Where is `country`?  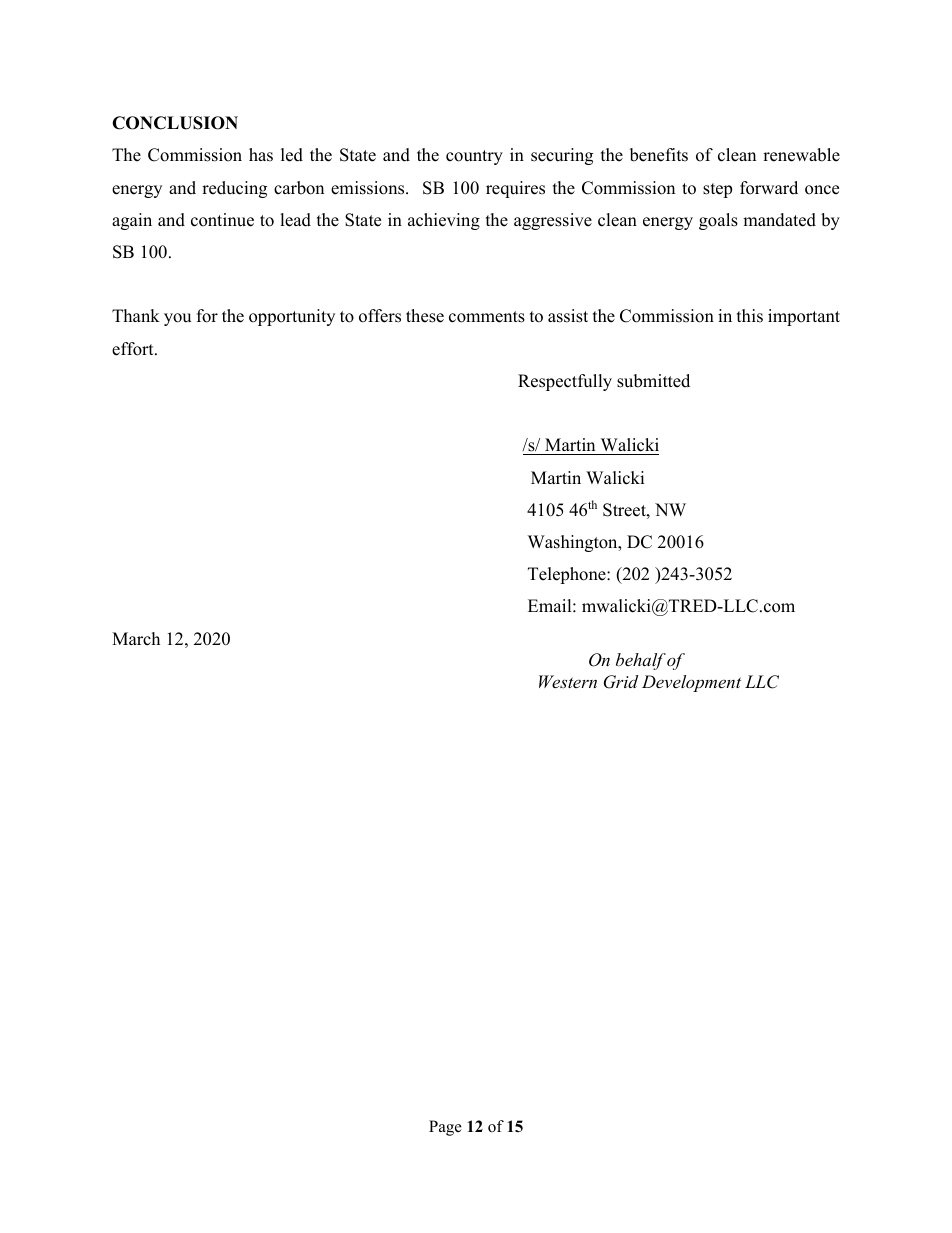 country is located at coordinates (474, 157).
